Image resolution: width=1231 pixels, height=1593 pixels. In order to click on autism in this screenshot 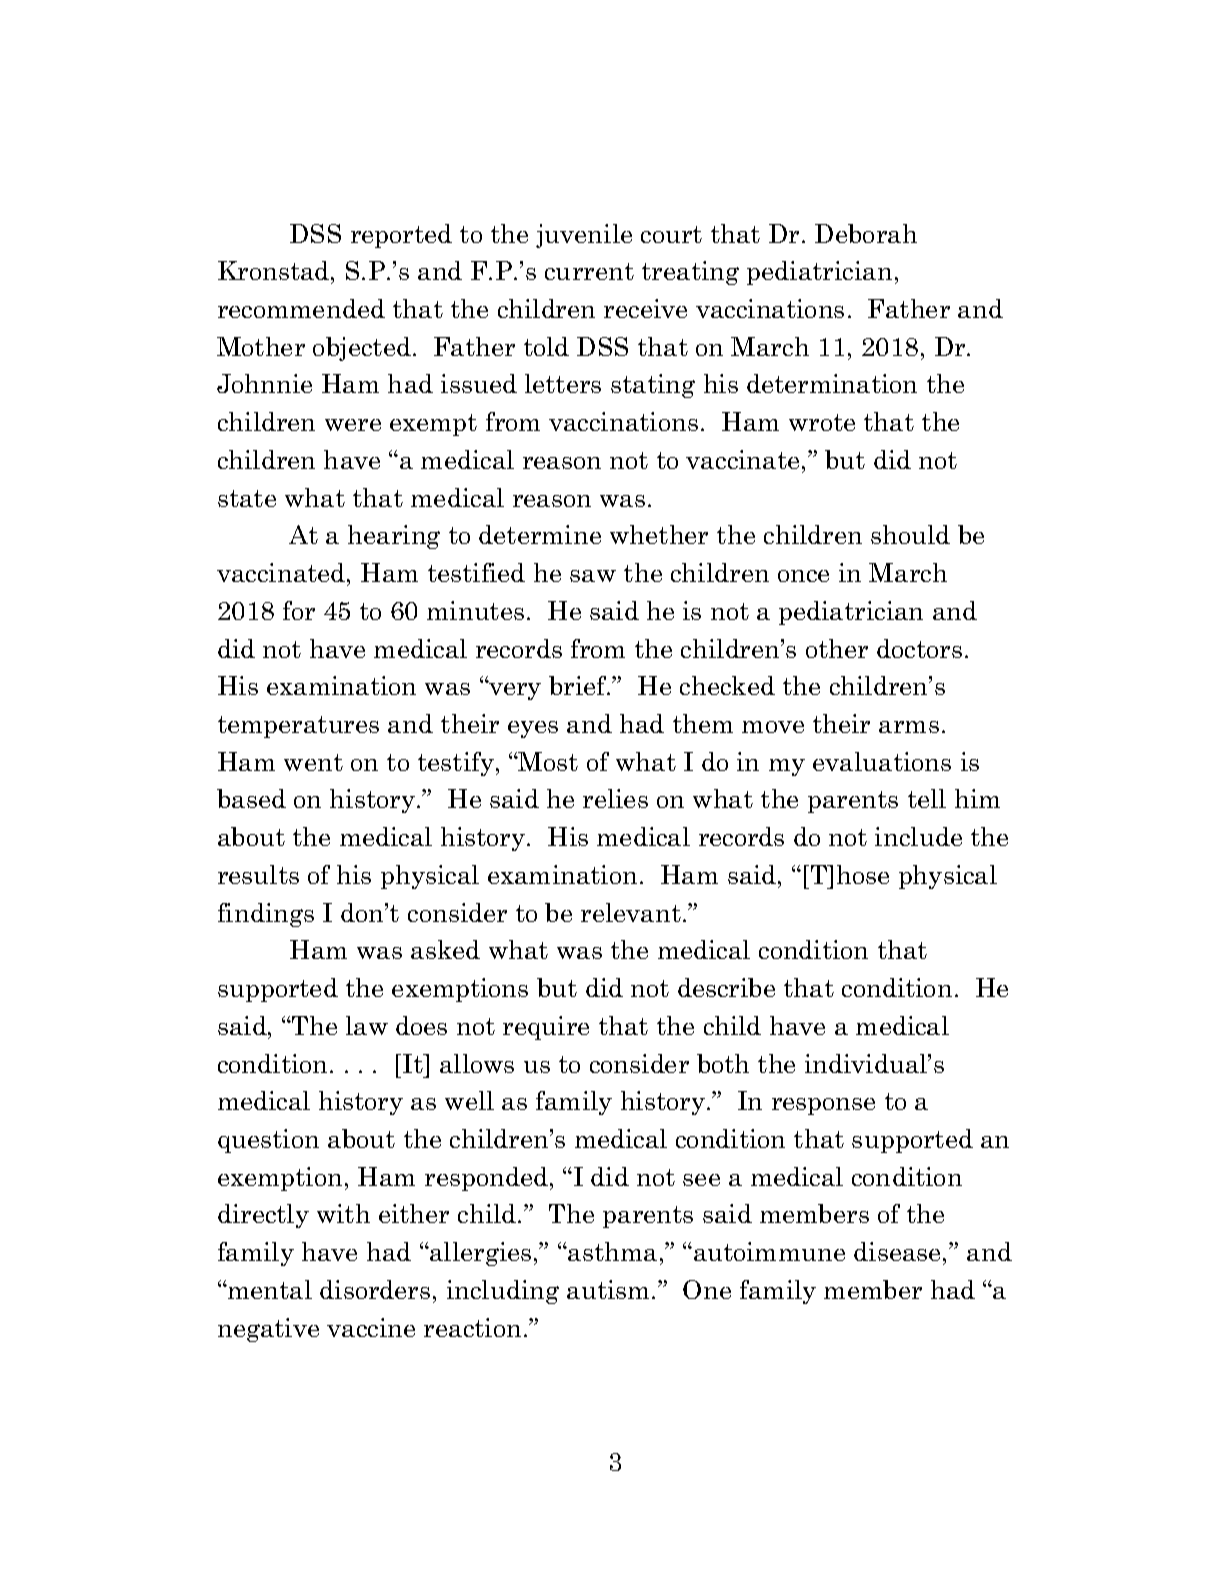, I will do `click(608, 1289)`.
